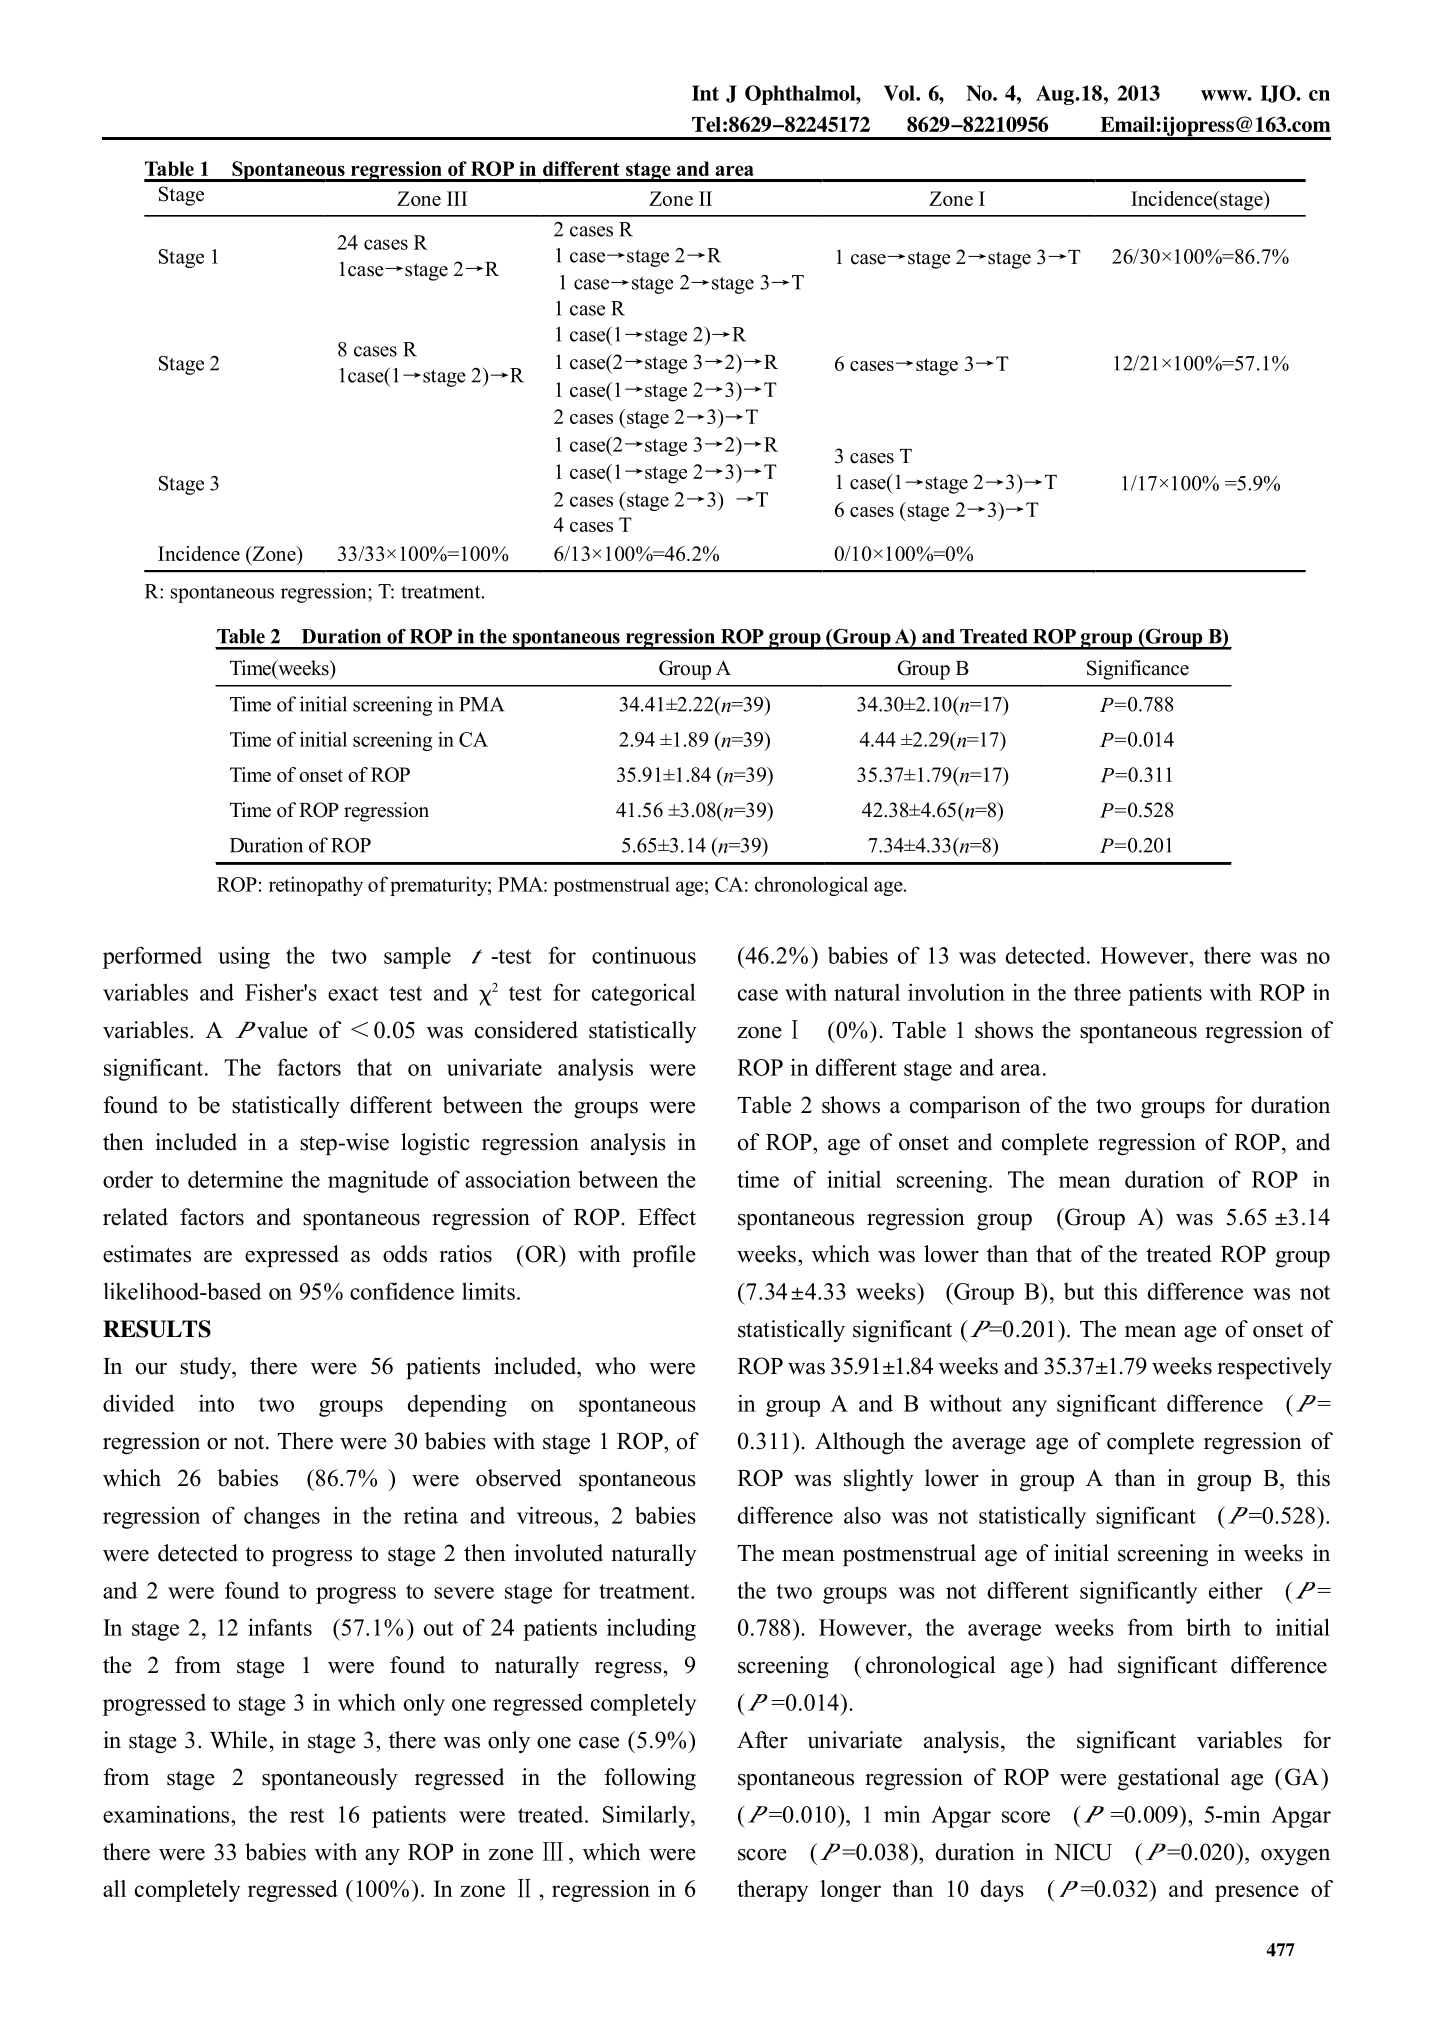  I want to click on three, so click(1097, 992).
